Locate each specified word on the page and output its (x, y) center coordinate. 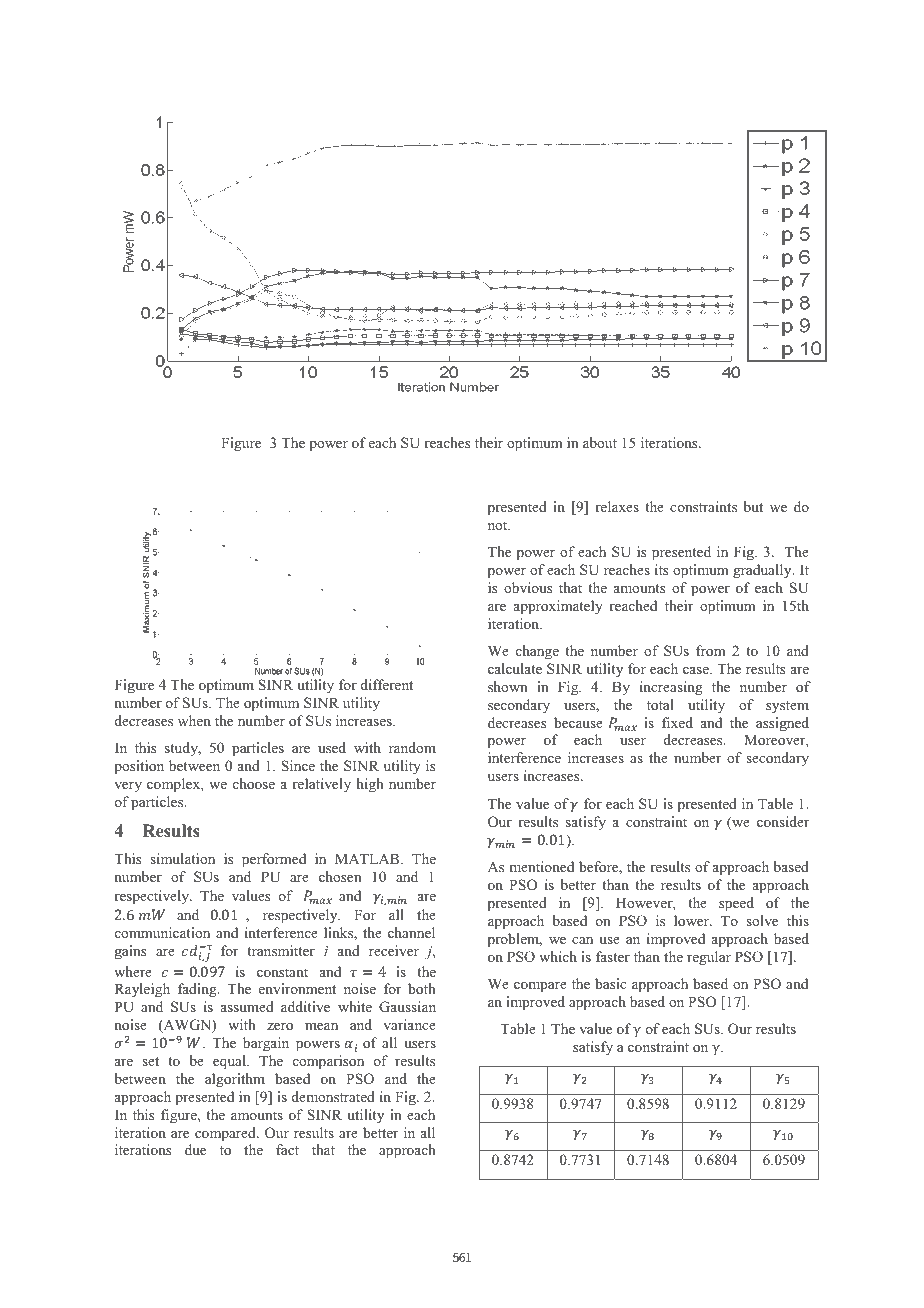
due (195, 1149)
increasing (671, 688)
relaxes (617, 506)
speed (736, 904)
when (194, 720)
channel (411, 932)
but (753, 506)
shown (508, 686)
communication (162, 932)
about (600, 442)
